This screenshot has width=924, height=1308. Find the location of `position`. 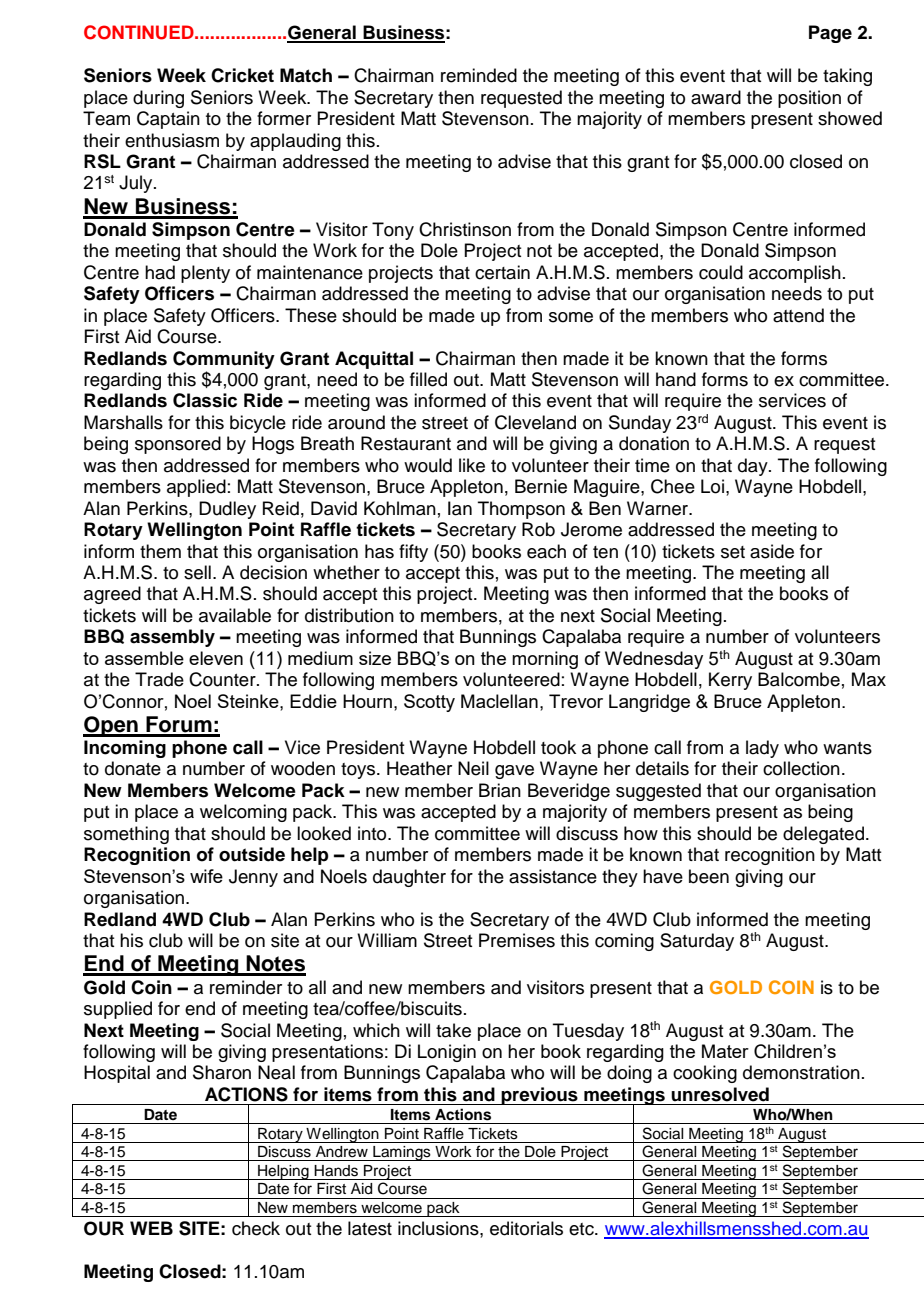

position is located at coordinates (809, 99).
